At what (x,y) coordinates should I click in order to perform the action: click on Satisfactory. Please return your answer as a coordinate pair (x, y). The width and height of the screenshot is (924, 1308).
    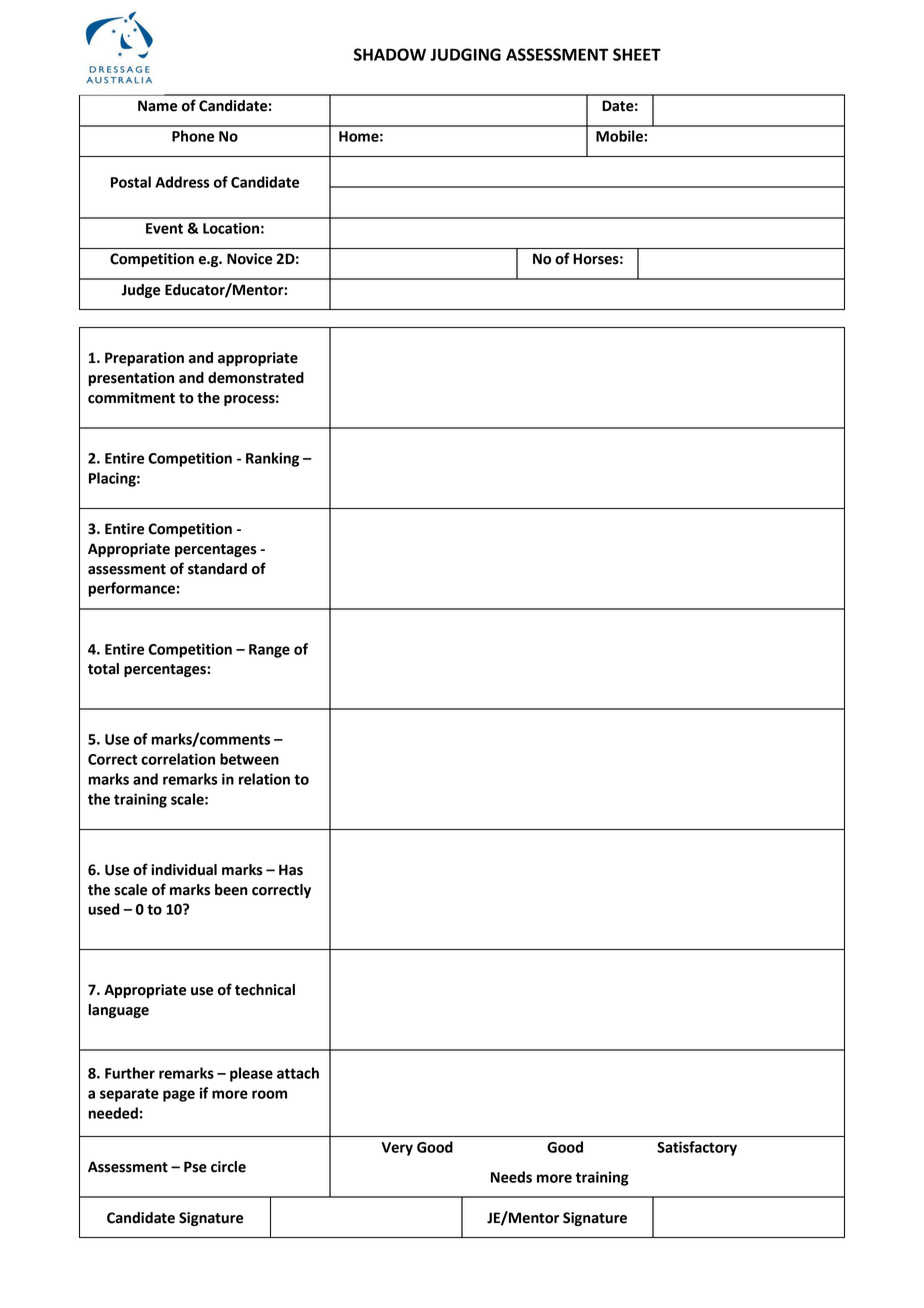
    Looking at the image, I should click on (697, 1148).
